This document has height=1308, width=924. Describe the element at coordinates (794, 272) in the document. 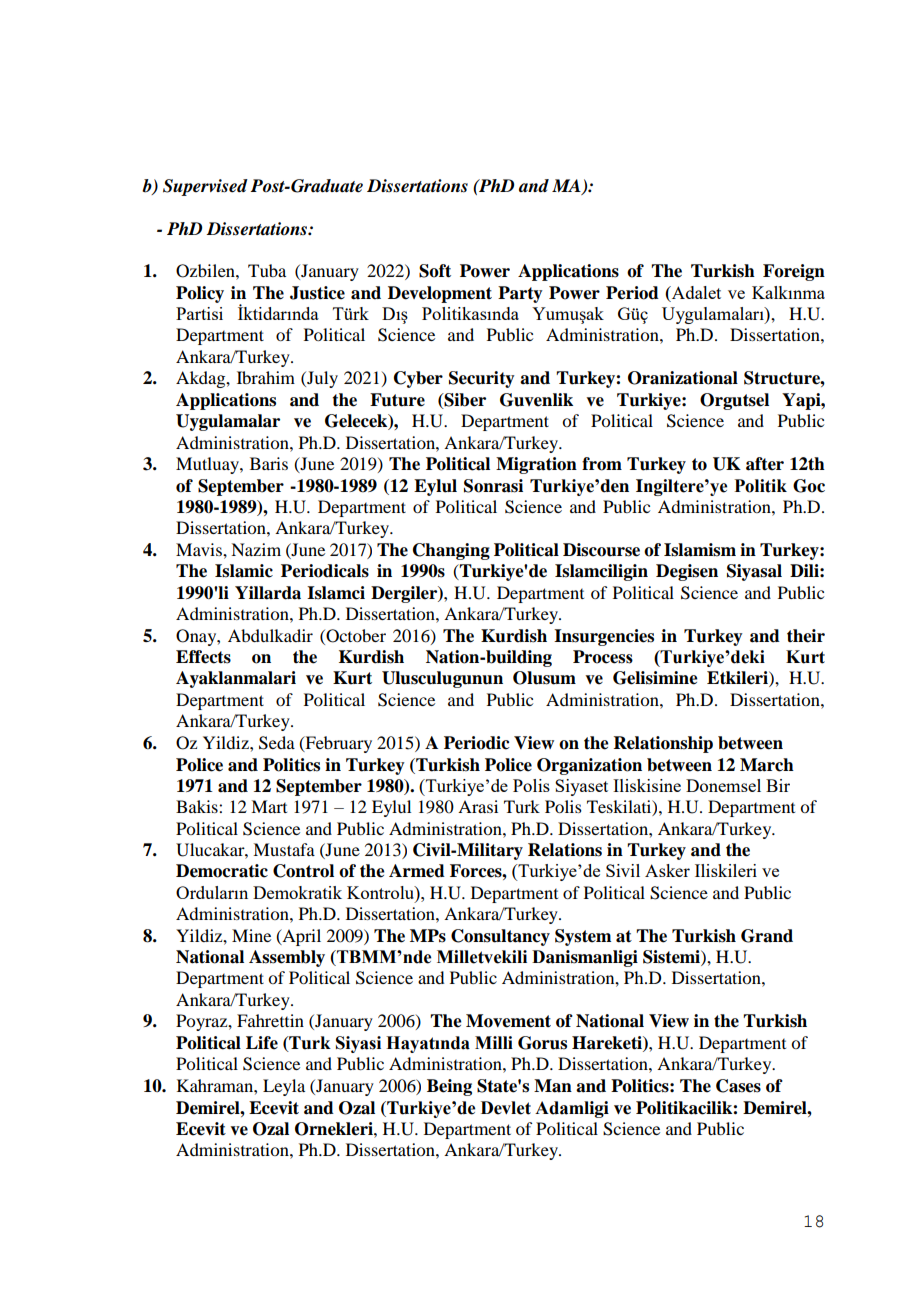

I see `Foreign` at that location.
